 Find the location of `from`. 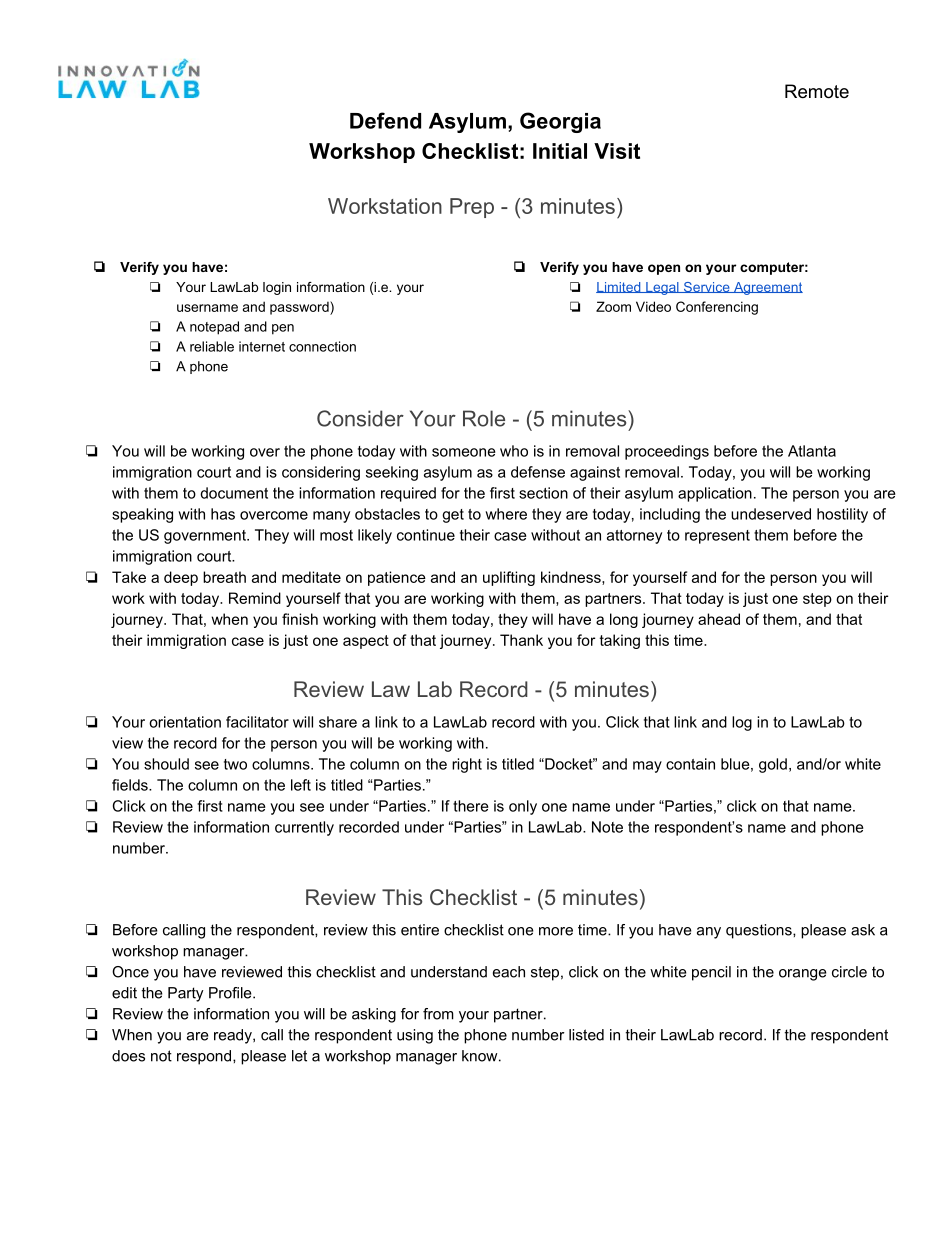

from is located at coordinates (438, 1014).
